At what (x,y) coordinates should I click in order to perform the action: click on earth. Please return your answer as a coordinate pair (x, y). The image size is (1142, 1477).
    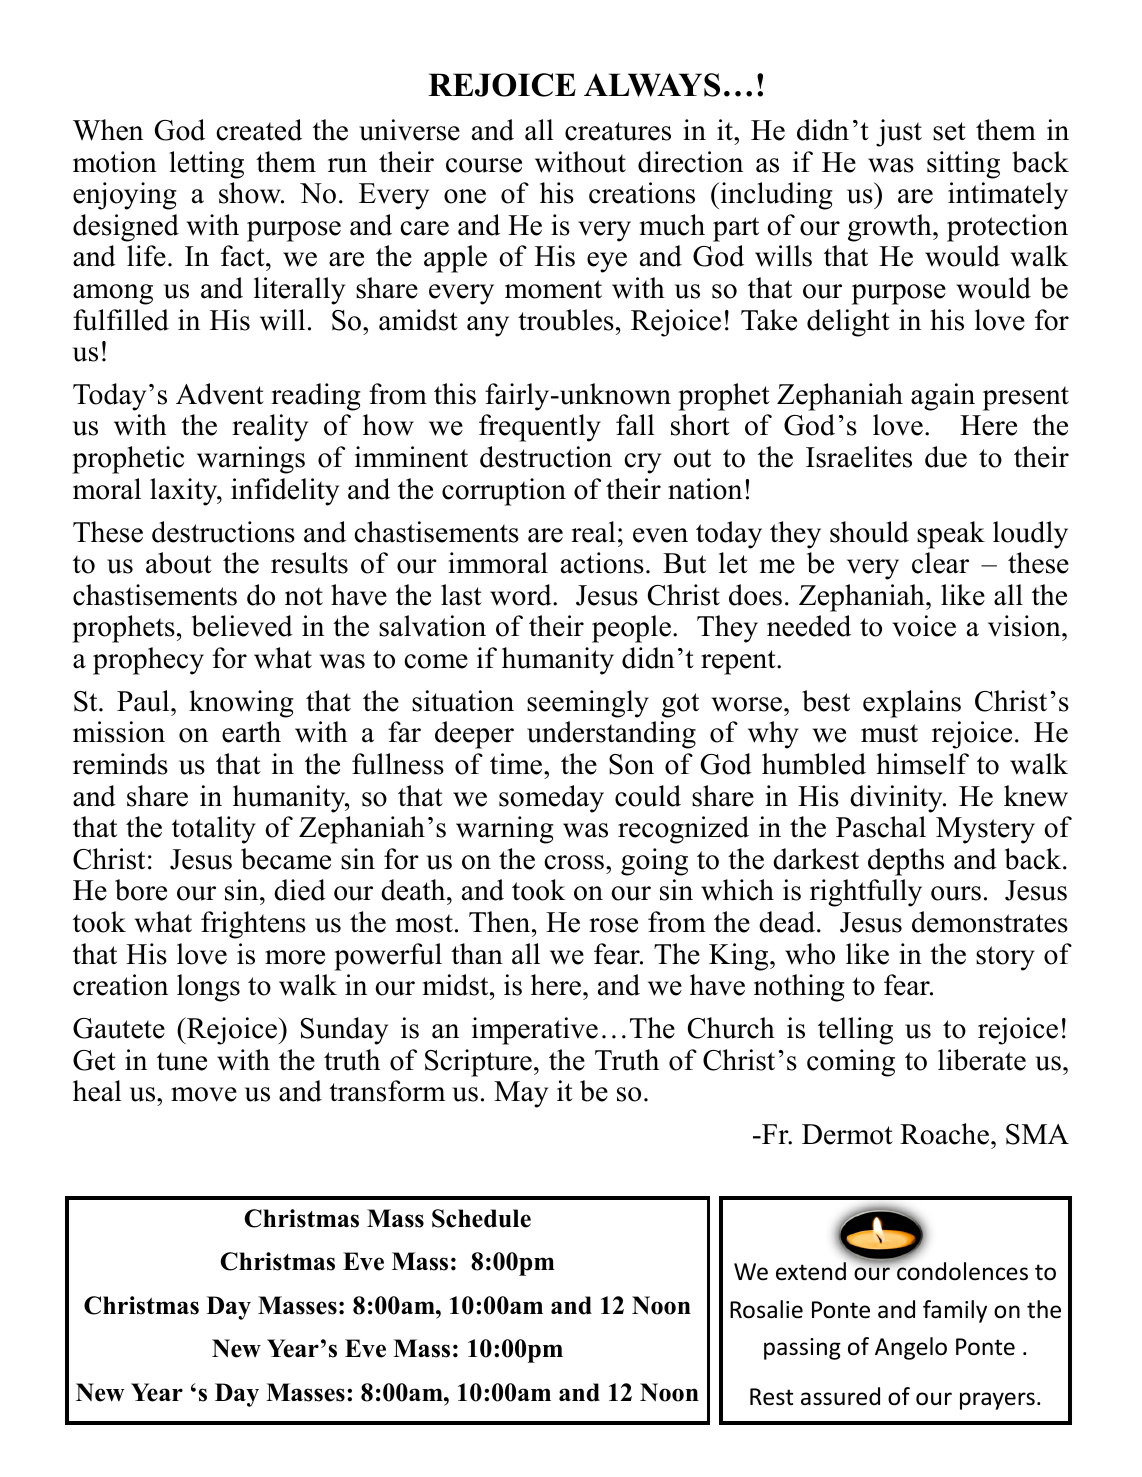
    Looking at the image, I should click on (251, 732).
